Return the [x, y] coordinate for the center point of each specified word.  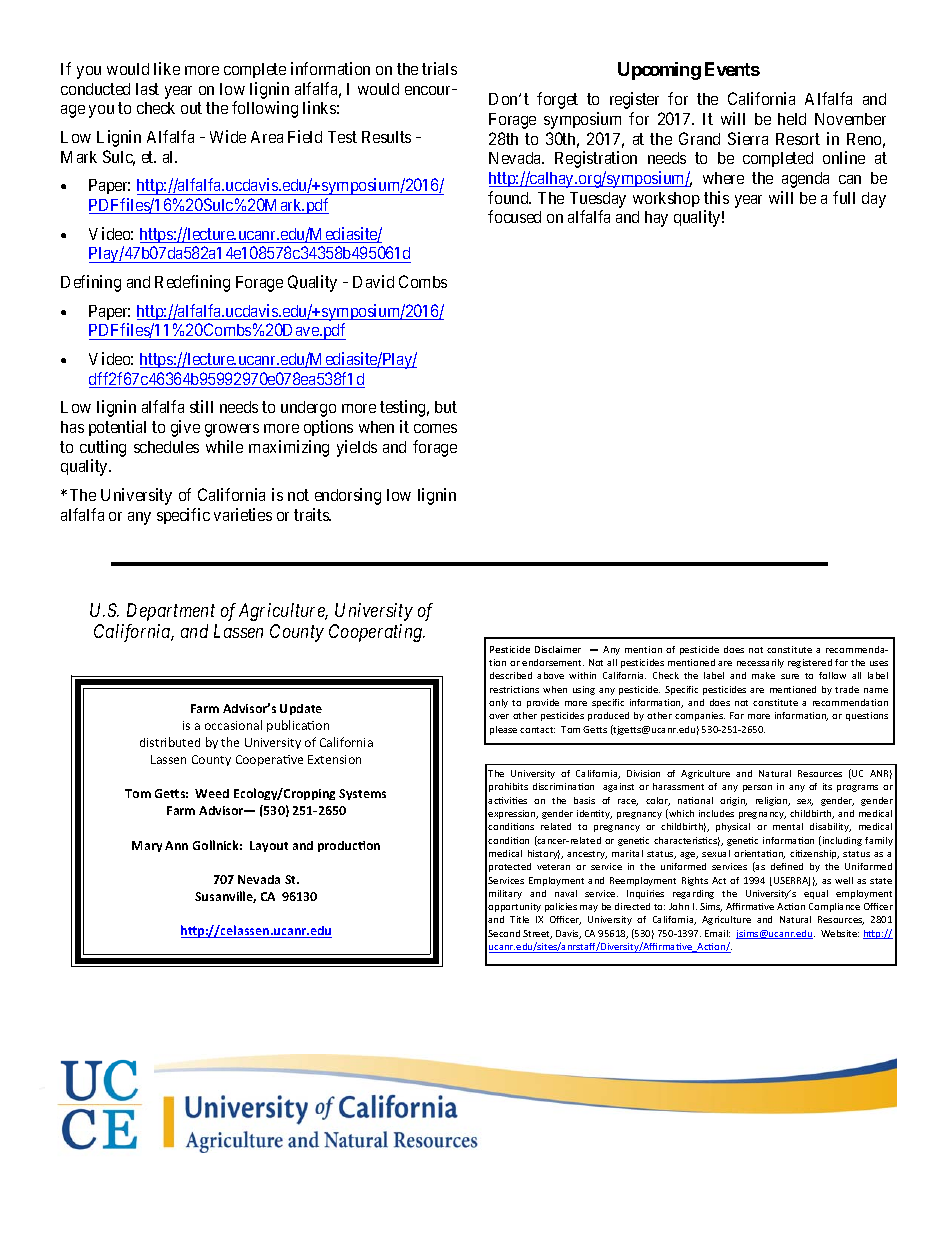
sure [790, 676]
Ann [176, 845]
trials [439, 68]
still [201, 406]
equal [816, 894]
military [505, 894]
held [792, 119]
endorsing [348, 496]
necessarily [760, 663]
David [373, 281]
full [844, 197]
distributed [170, 742]
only [498, 703]
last [147, 89]
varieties [243, 514]
